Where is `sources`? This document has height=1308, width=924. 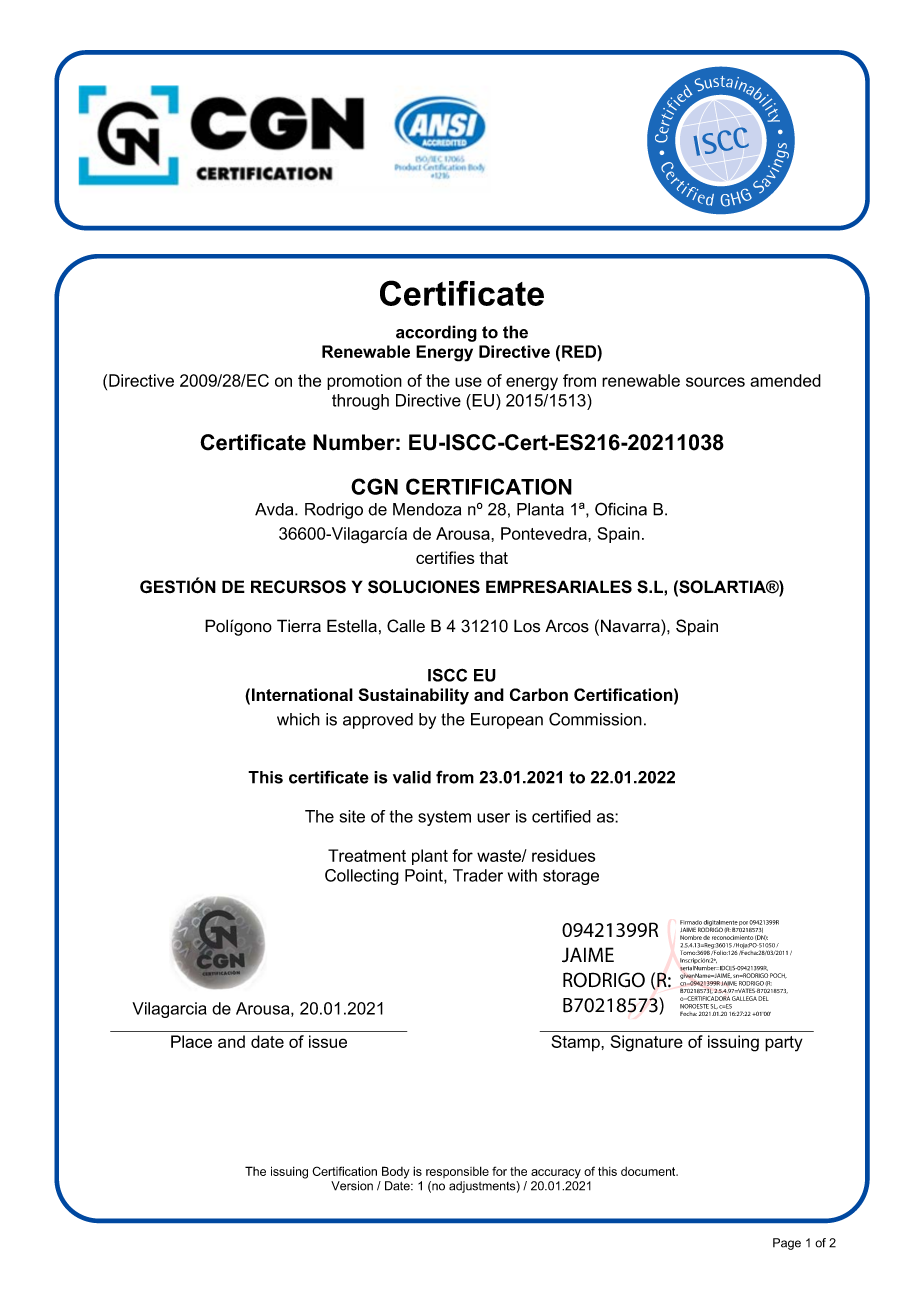 sources is located at coordinates (715, 382).
